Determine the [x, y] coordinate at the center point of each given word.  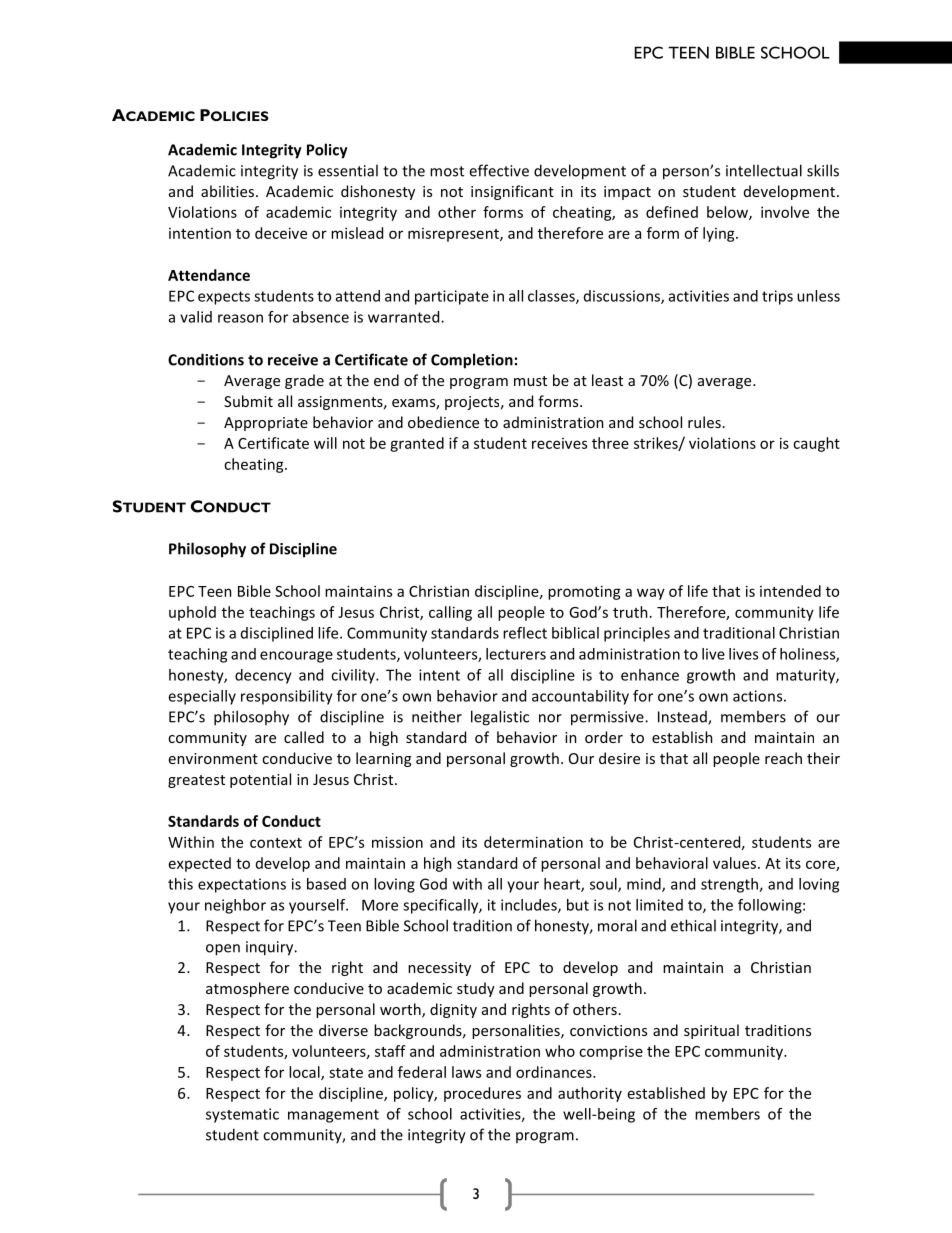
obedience [443, 422]
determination [533, 842]
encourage [296, 657]
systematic [242, 1115]
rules [704, 422]
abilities [229, 191]
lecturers [516, 654]
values [736, 863]
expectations [242, 885]
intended [790, 591]
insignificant [512, 192]
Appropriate [266, 424]
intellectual [764, 170]
